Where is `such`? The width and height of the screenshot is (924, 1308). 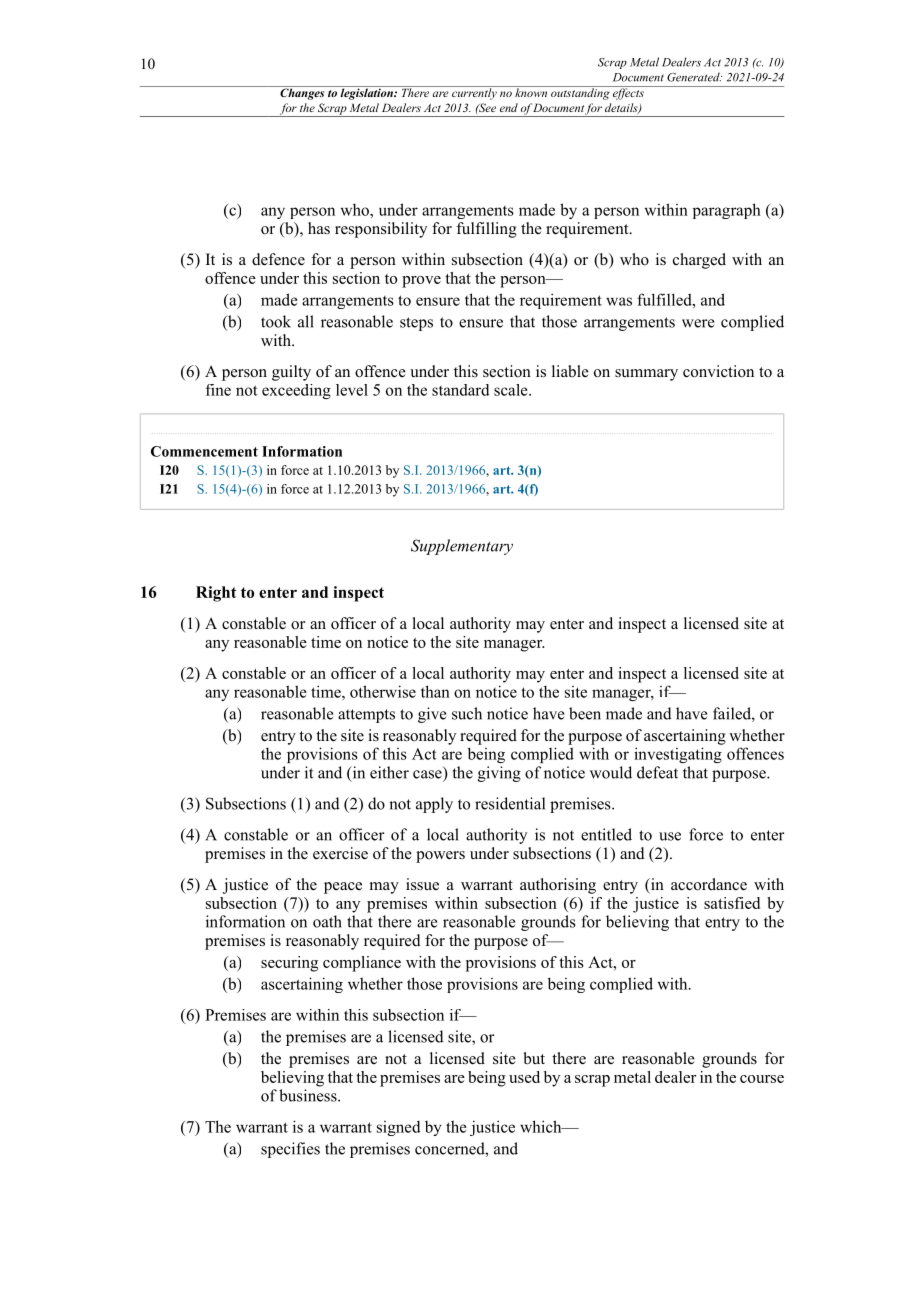
such is located at coordinates (467, 713).
